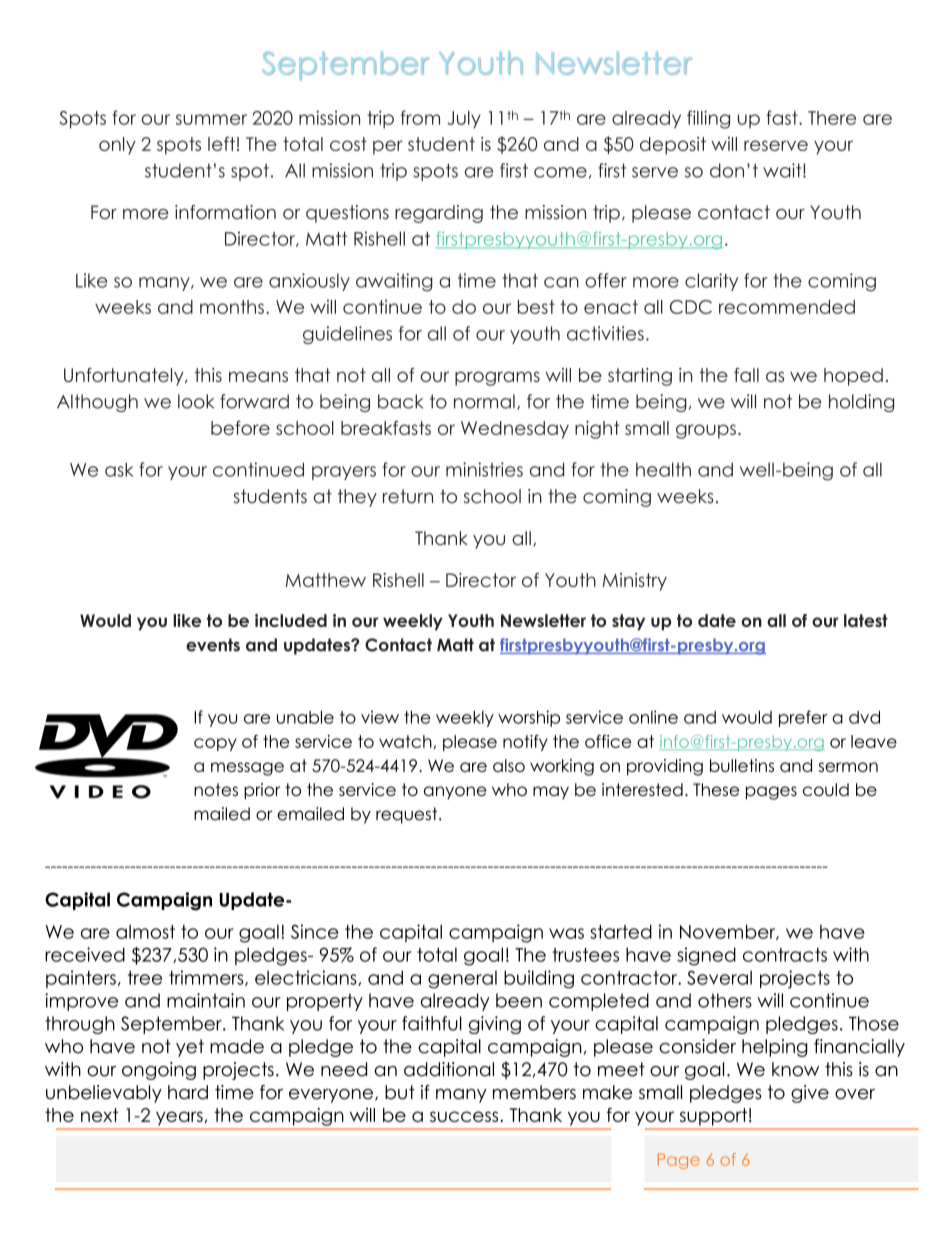 The image size is (952, 1233). Describe the element at coordinates (188, 1092) in the image. I see `hard` at that location.
